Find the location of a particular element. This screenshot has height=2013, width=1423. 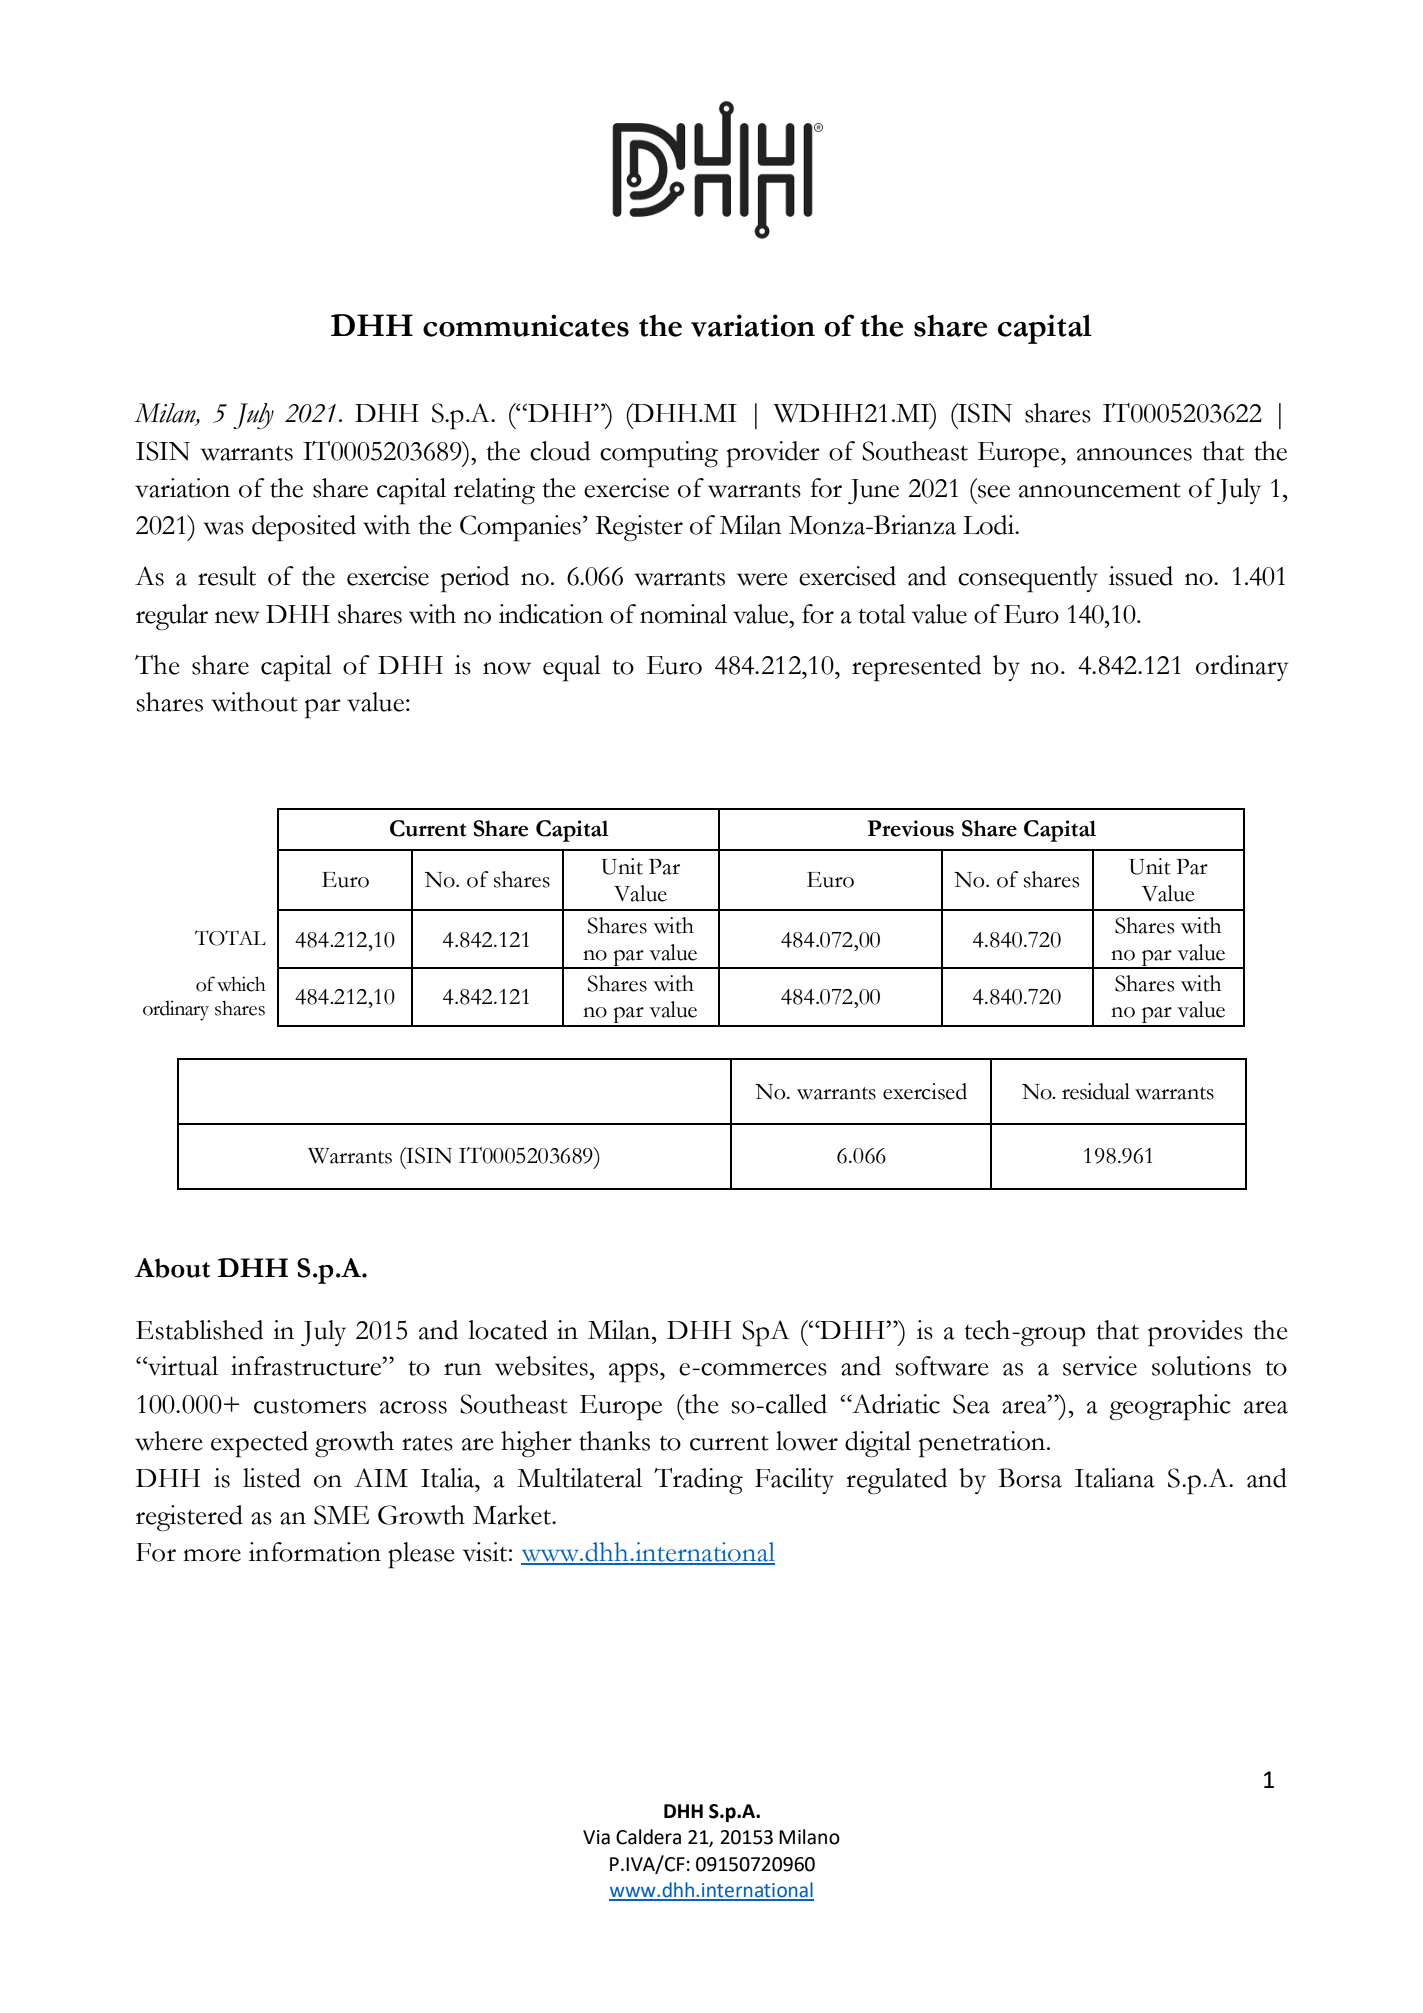

penetration is located at coordinates (983, 1444).
